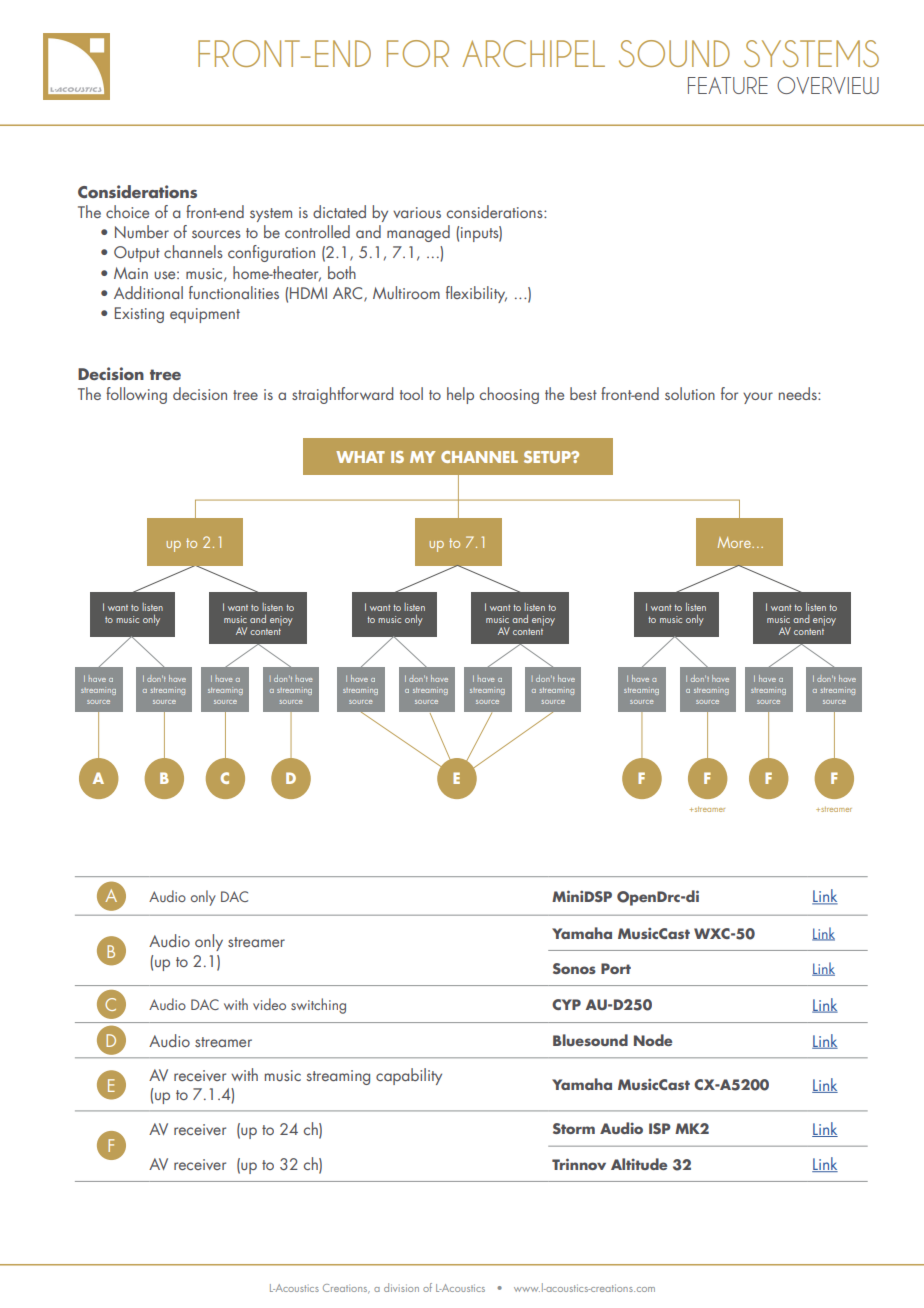 This page has height=1308, width=924. I want to click on division, so click(401, 1287).
